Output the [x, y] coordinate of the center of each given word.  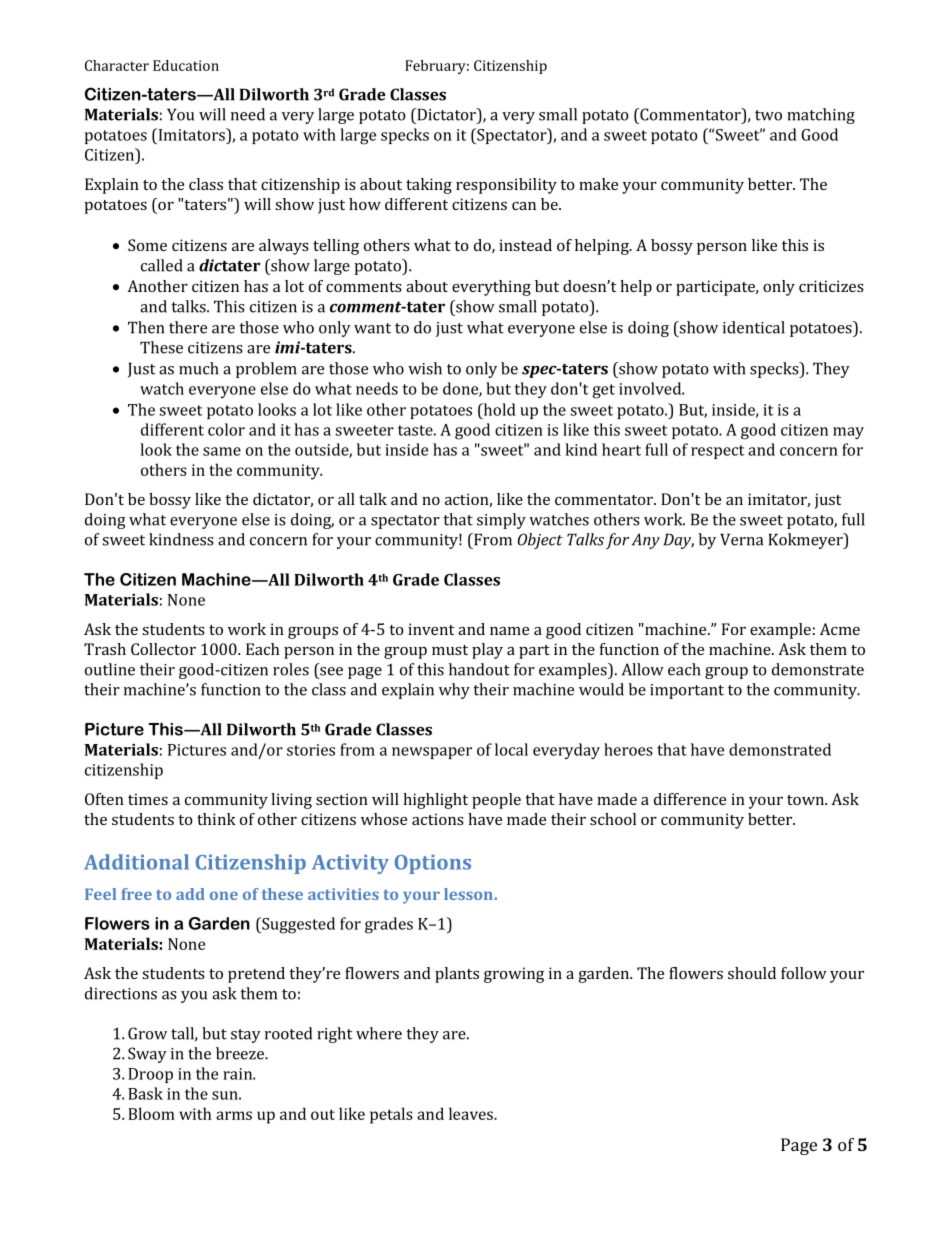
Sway [147, 1055]
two [768, 115]
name [509, 631]
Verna [741, 539]
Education [186, 65]
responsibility [506, 186]
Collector [163, 649]
